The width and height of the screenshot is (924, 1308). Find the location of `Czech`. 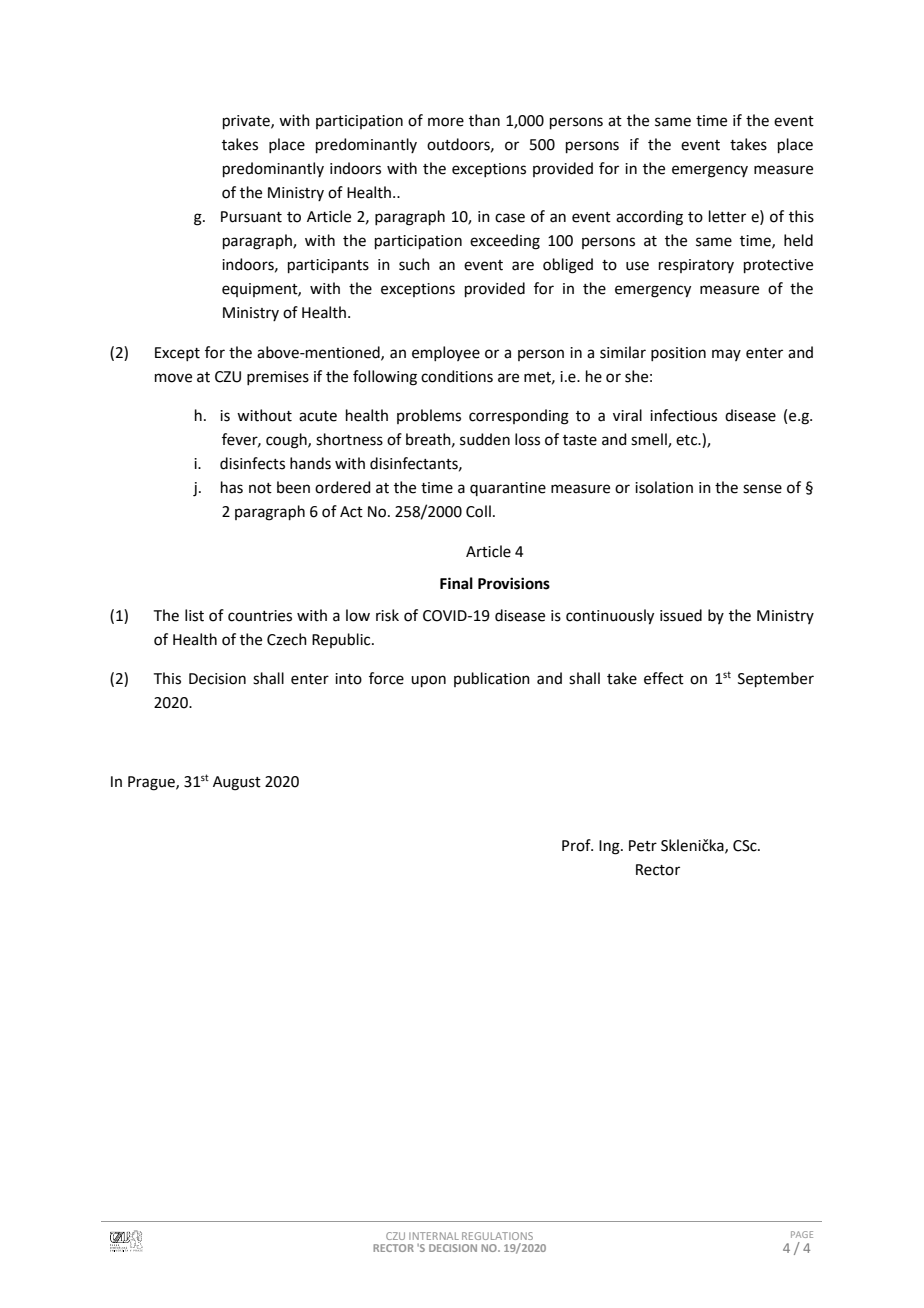

Czech is located at coordinates (287, 639).
